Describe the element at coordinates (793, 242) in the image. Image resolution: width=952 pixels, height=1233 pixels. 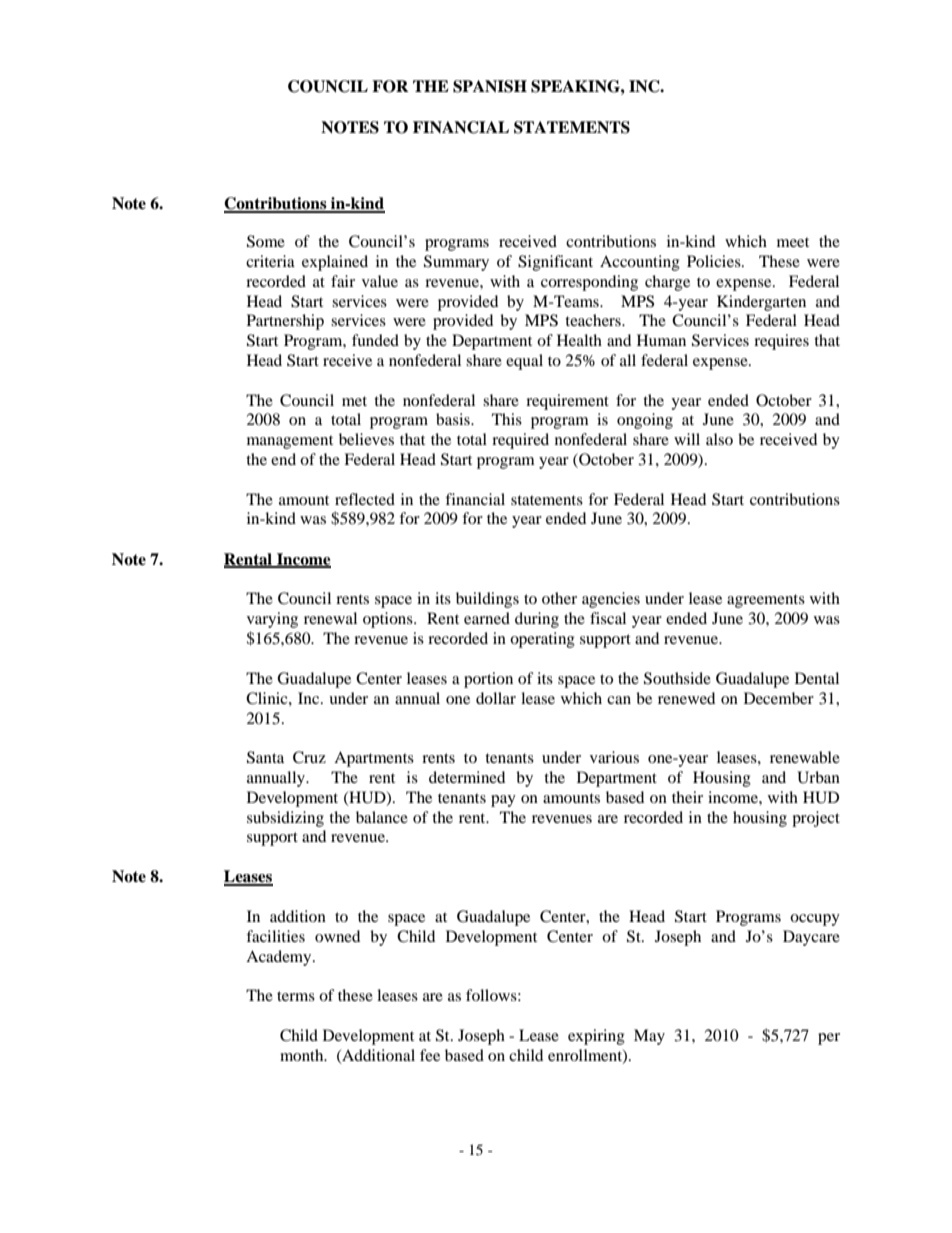
I see `meet` at that location.
